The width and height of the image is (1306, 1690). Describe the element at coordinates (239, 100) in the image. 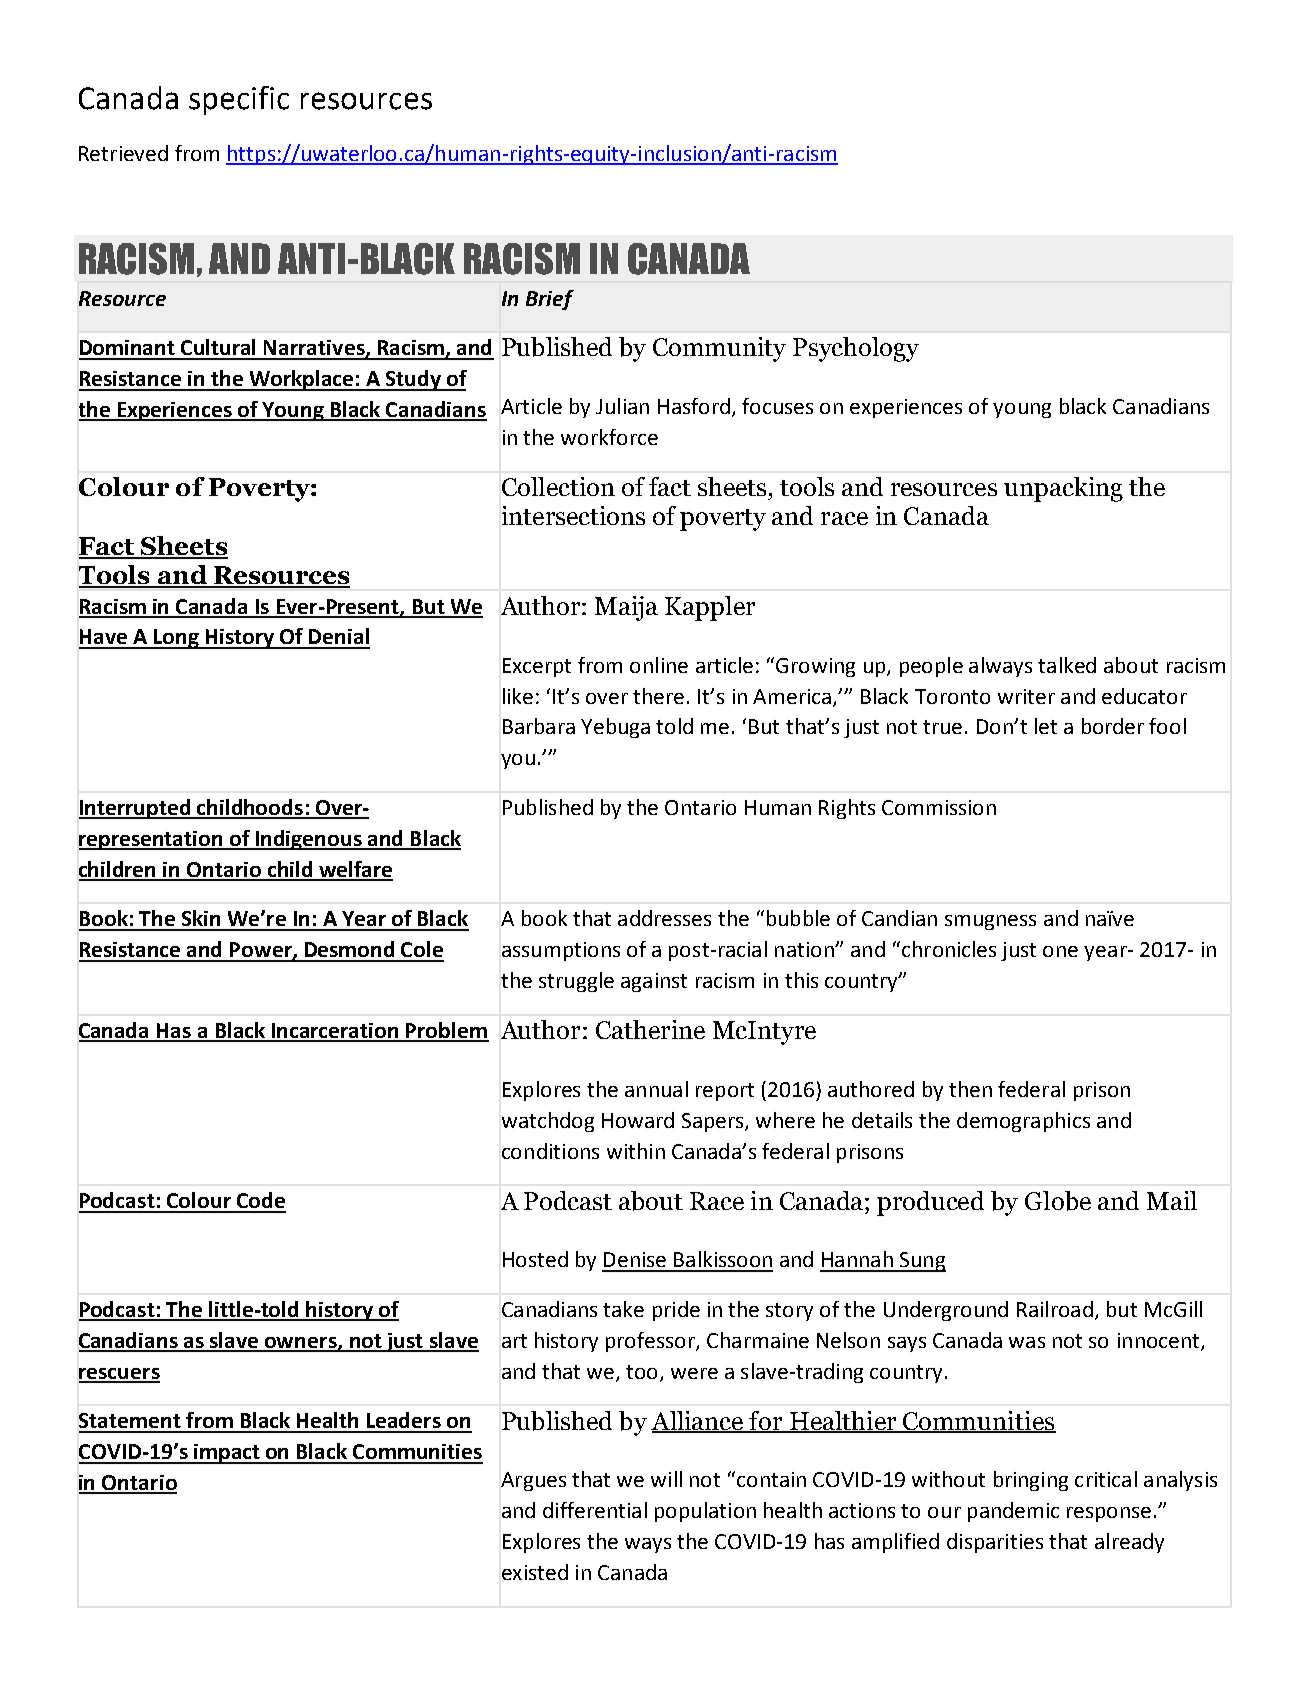

I see `specific` at that location.
